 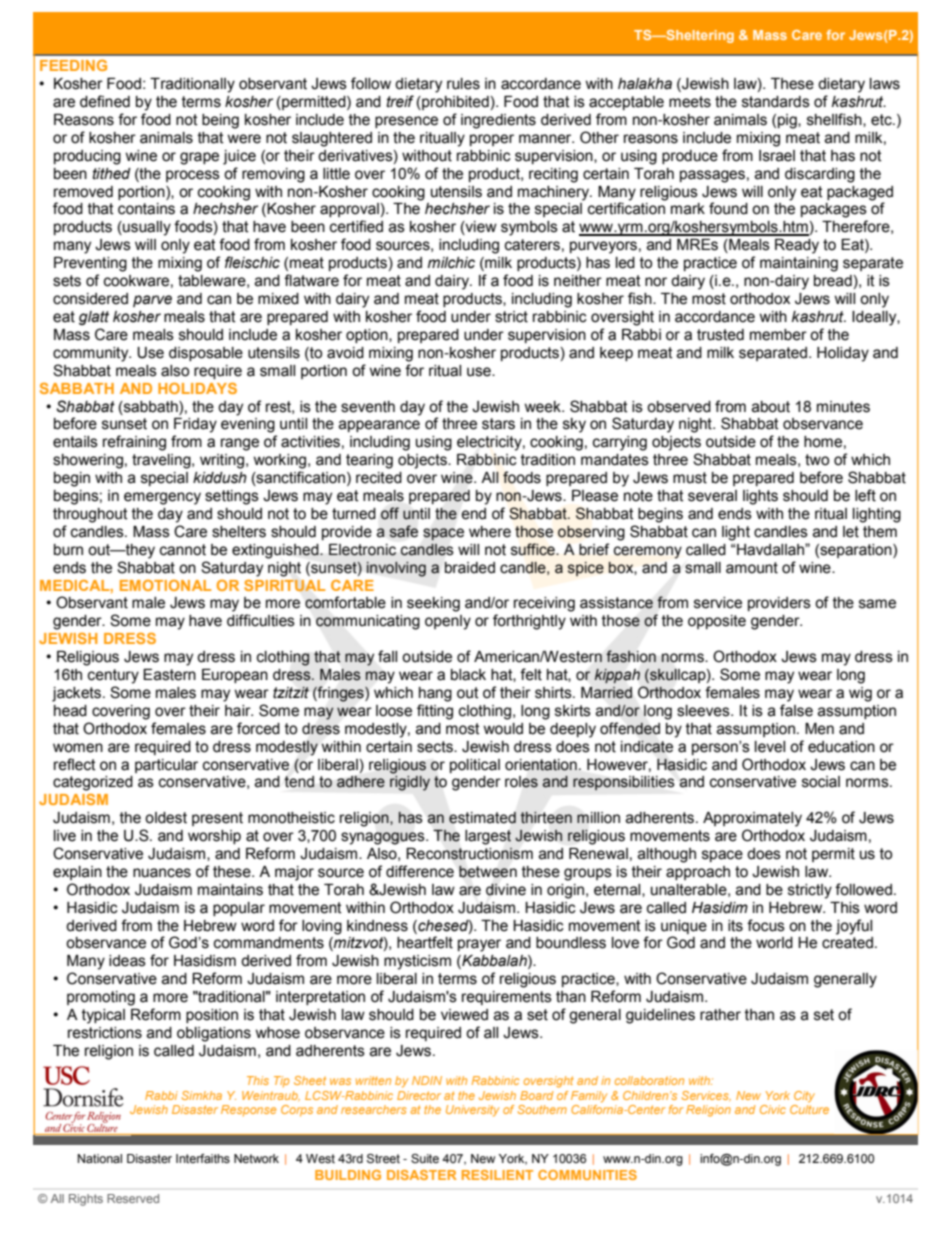 What do you see at coordinates (773, 1109) in the screenshot?
I see `Civic` at bounding box center [773, 1109].
